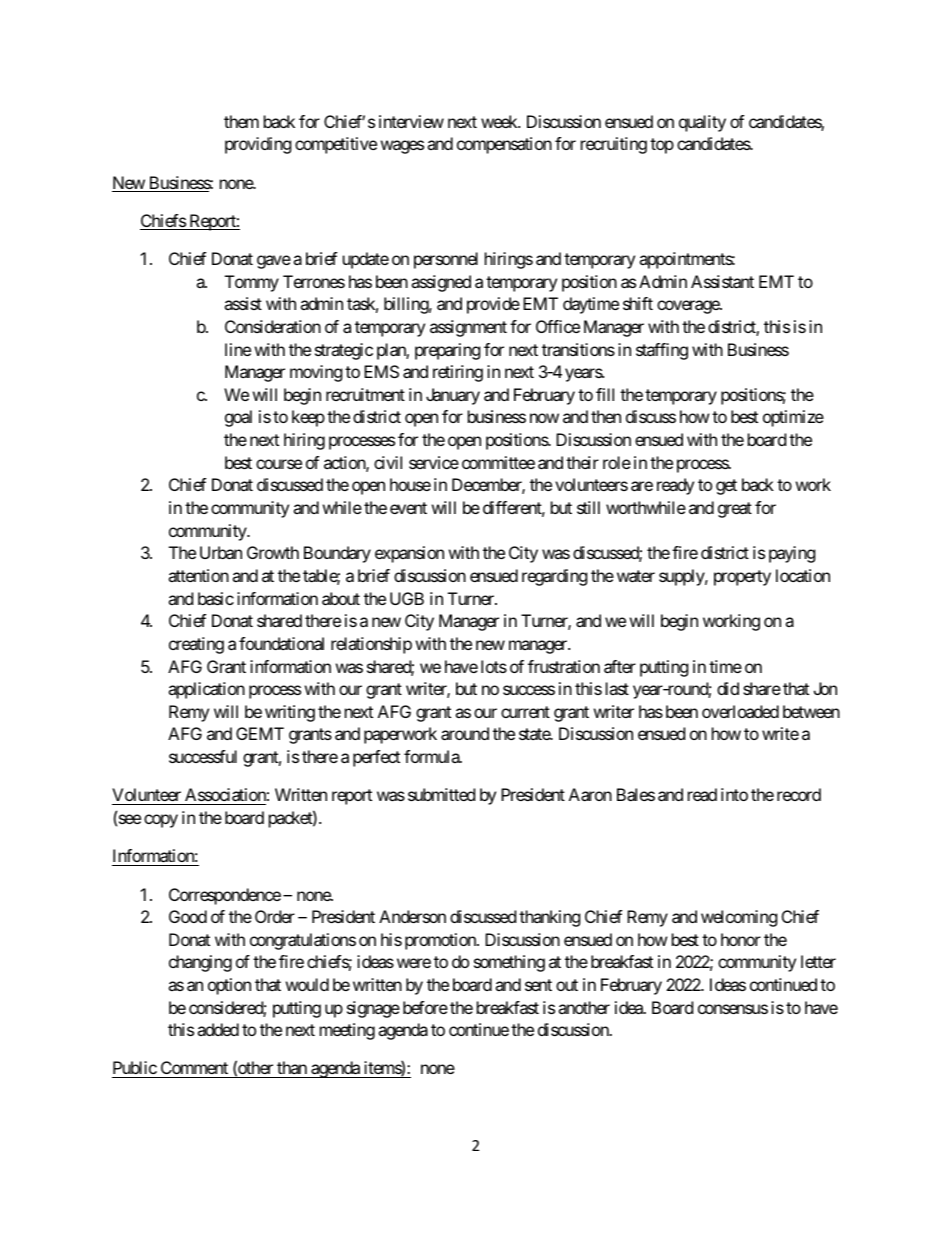  I want to click on letter, so click(818, 961).
